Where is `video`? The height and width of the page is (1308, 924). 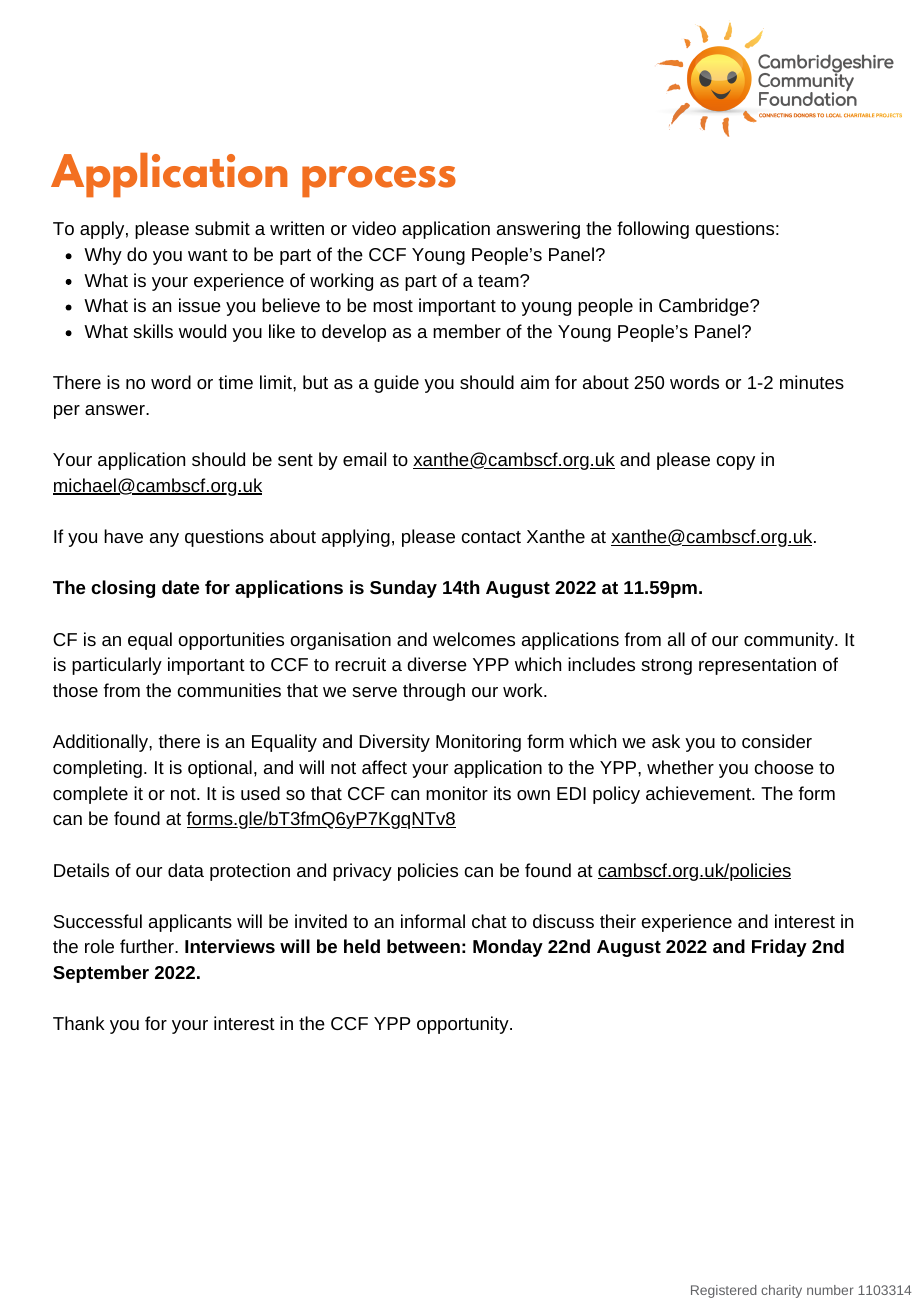 video is located at coordinates (374, 228).
